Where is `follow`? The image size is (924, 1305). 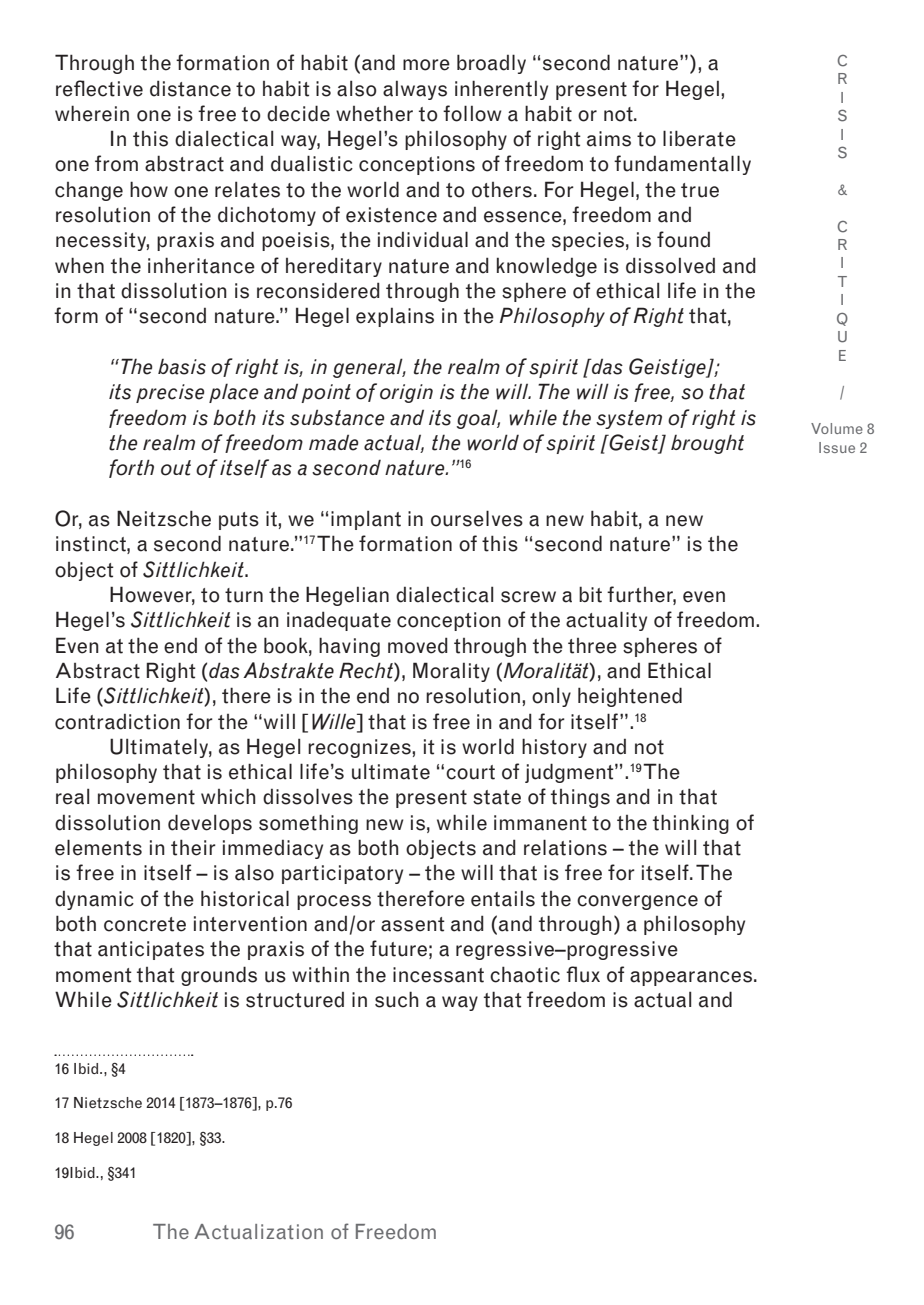
follow is located at coordinates (472, 113).
